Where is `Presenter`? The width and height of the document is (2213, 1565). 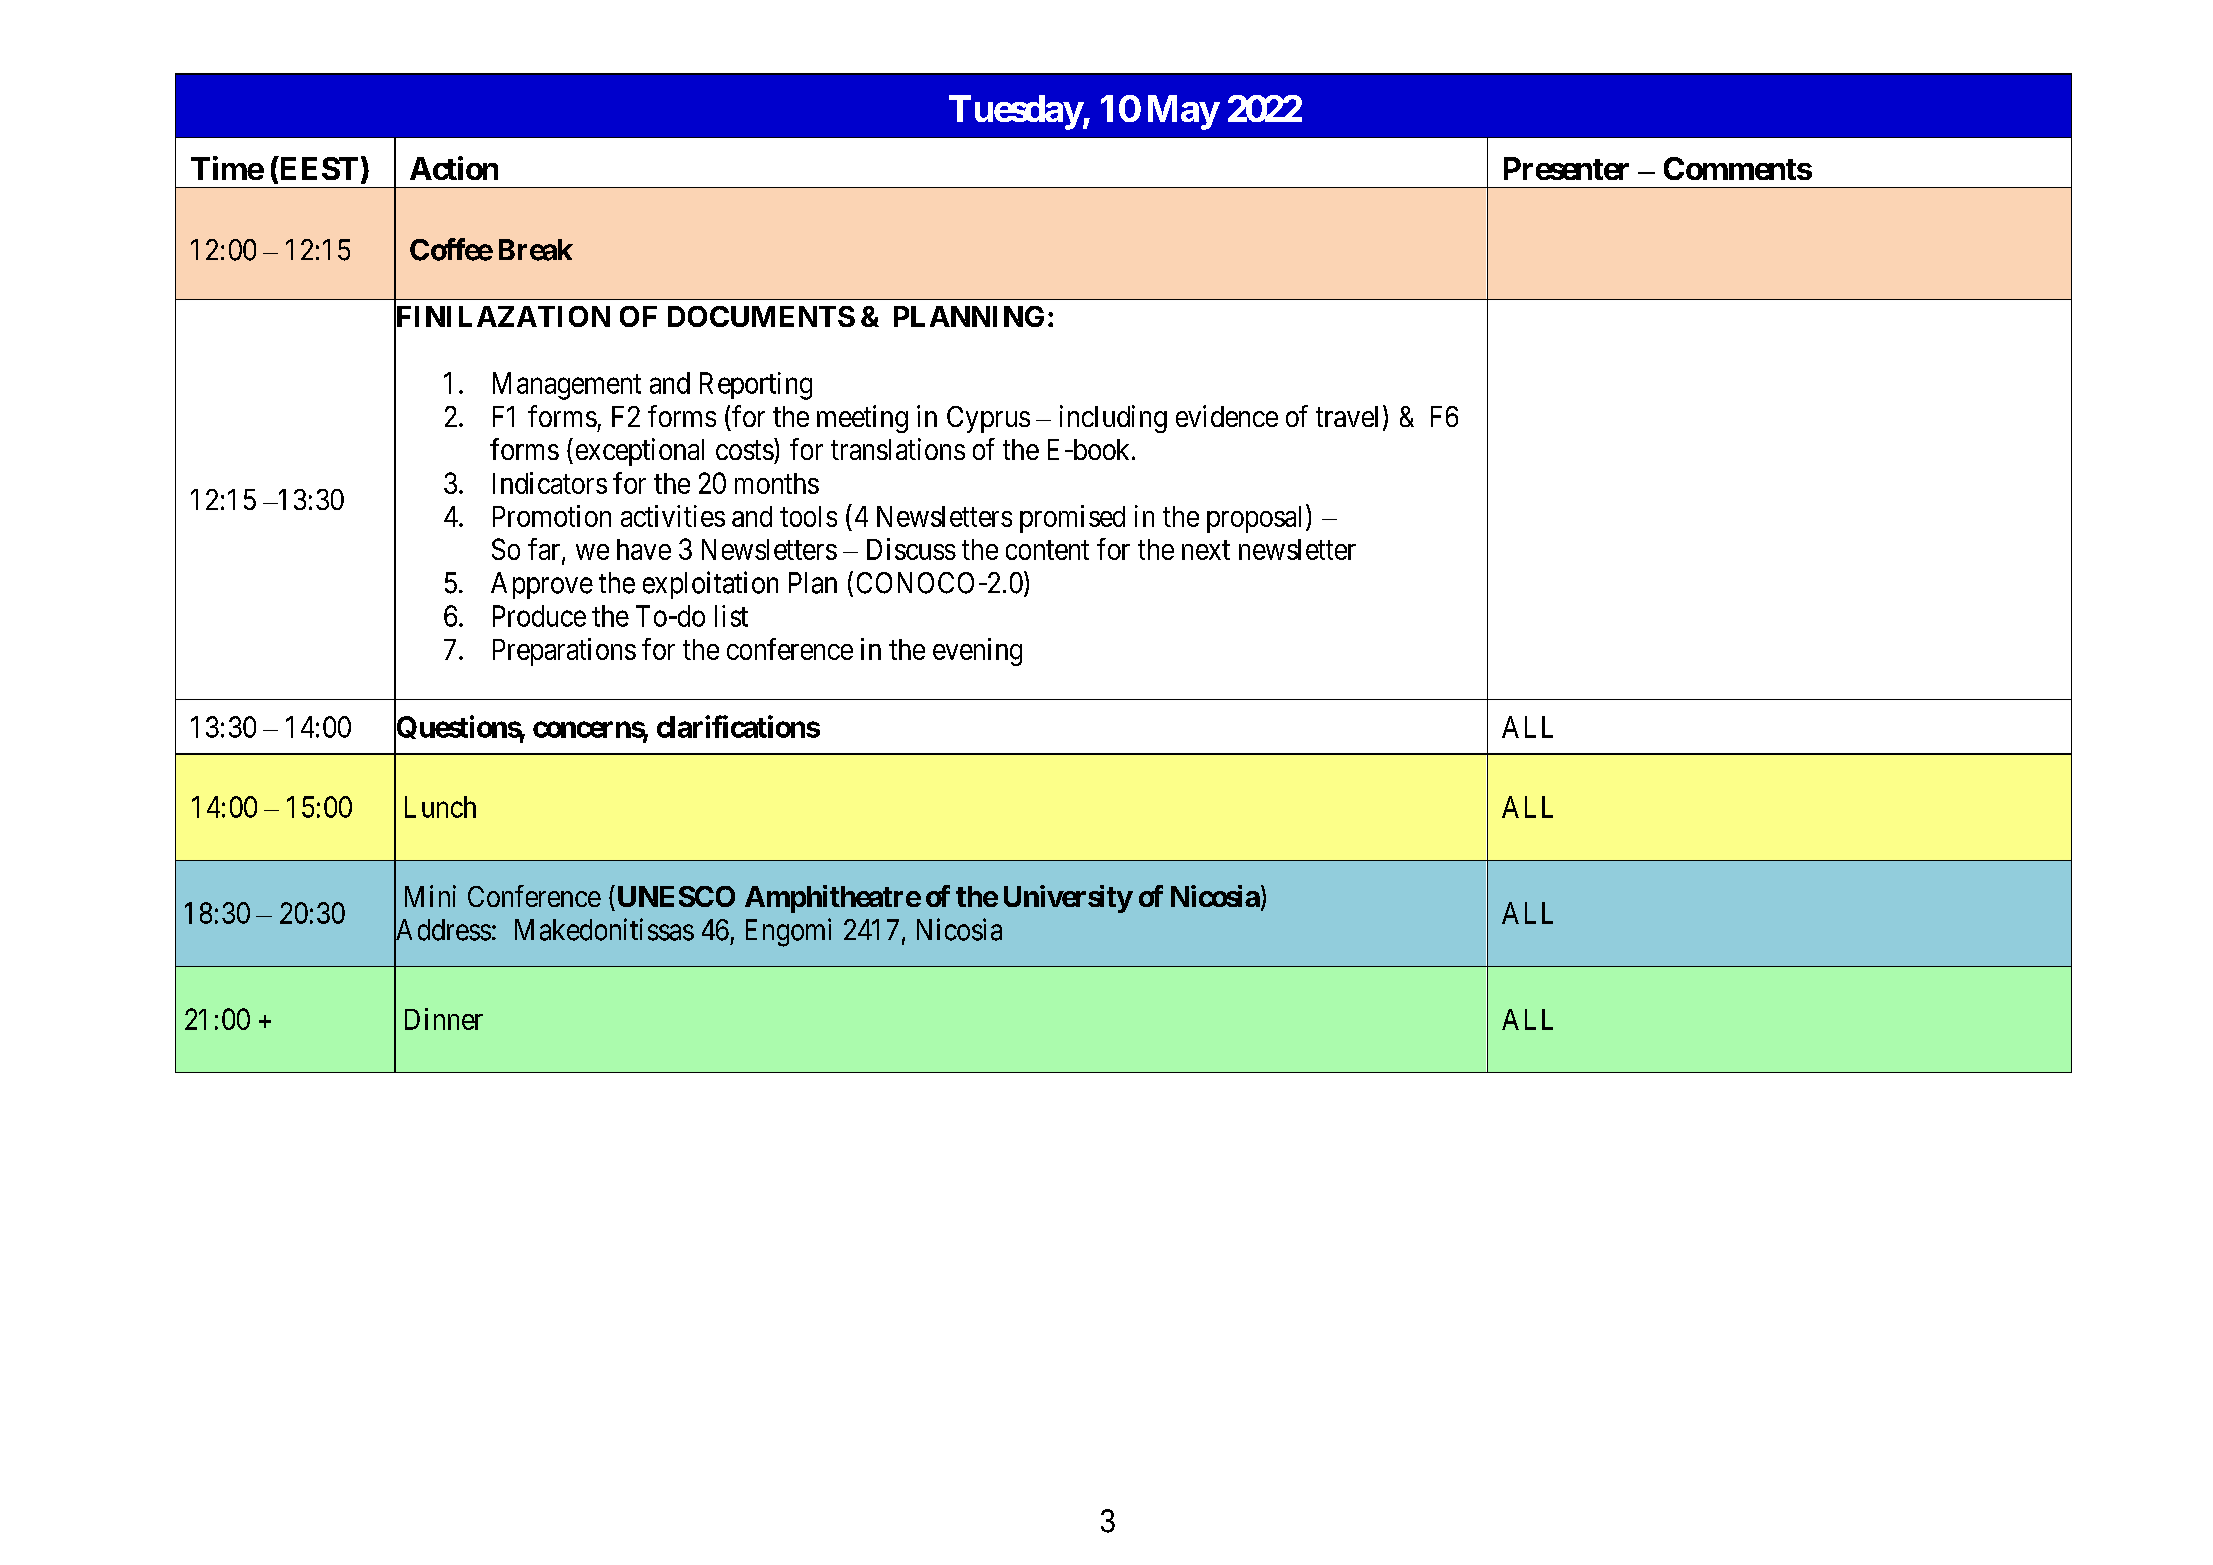 Presenter is located at coordinates (1566, 168).
